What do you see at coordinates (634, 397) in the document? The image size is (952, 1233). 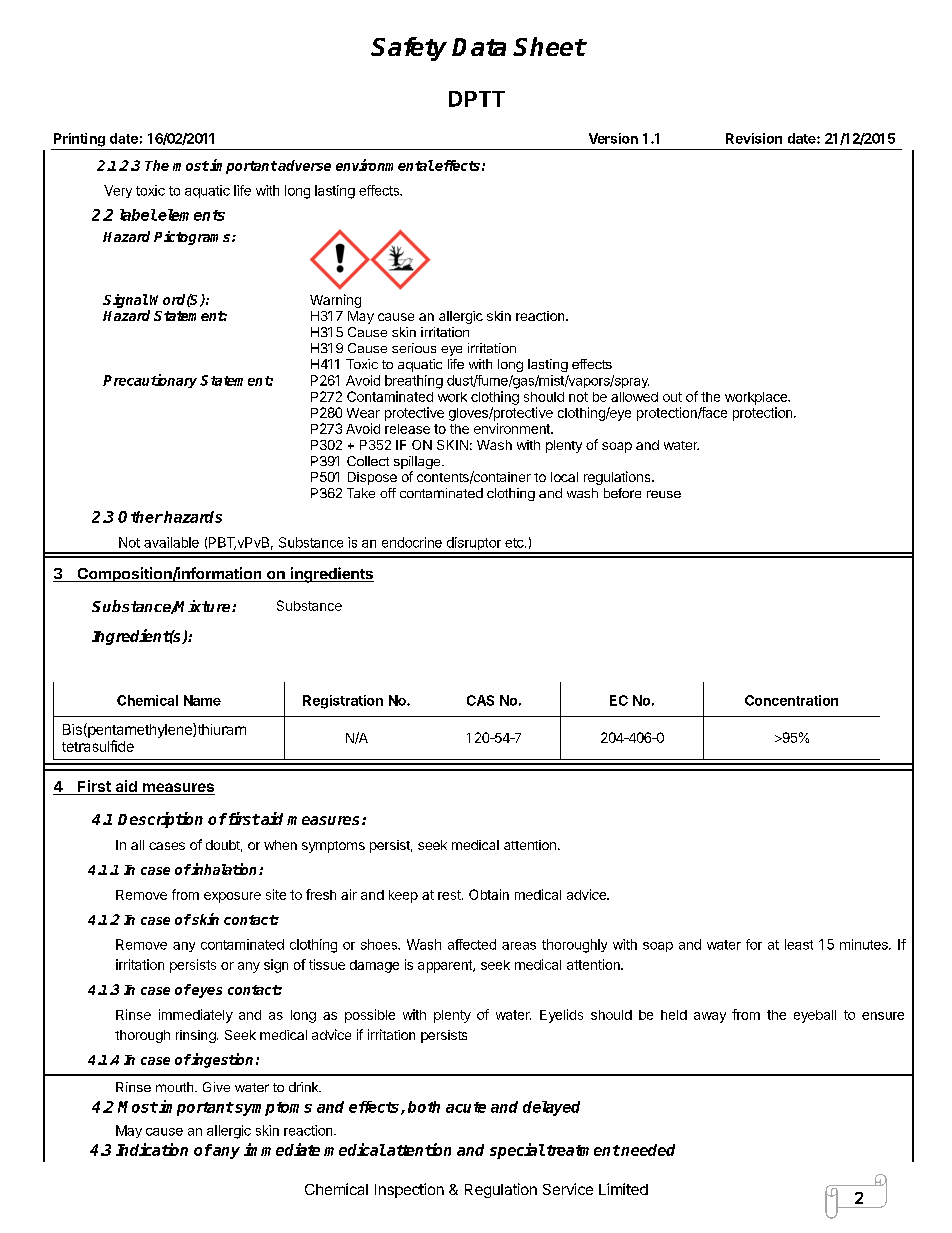 I see `allowed` at bounding box center [634, 397].
